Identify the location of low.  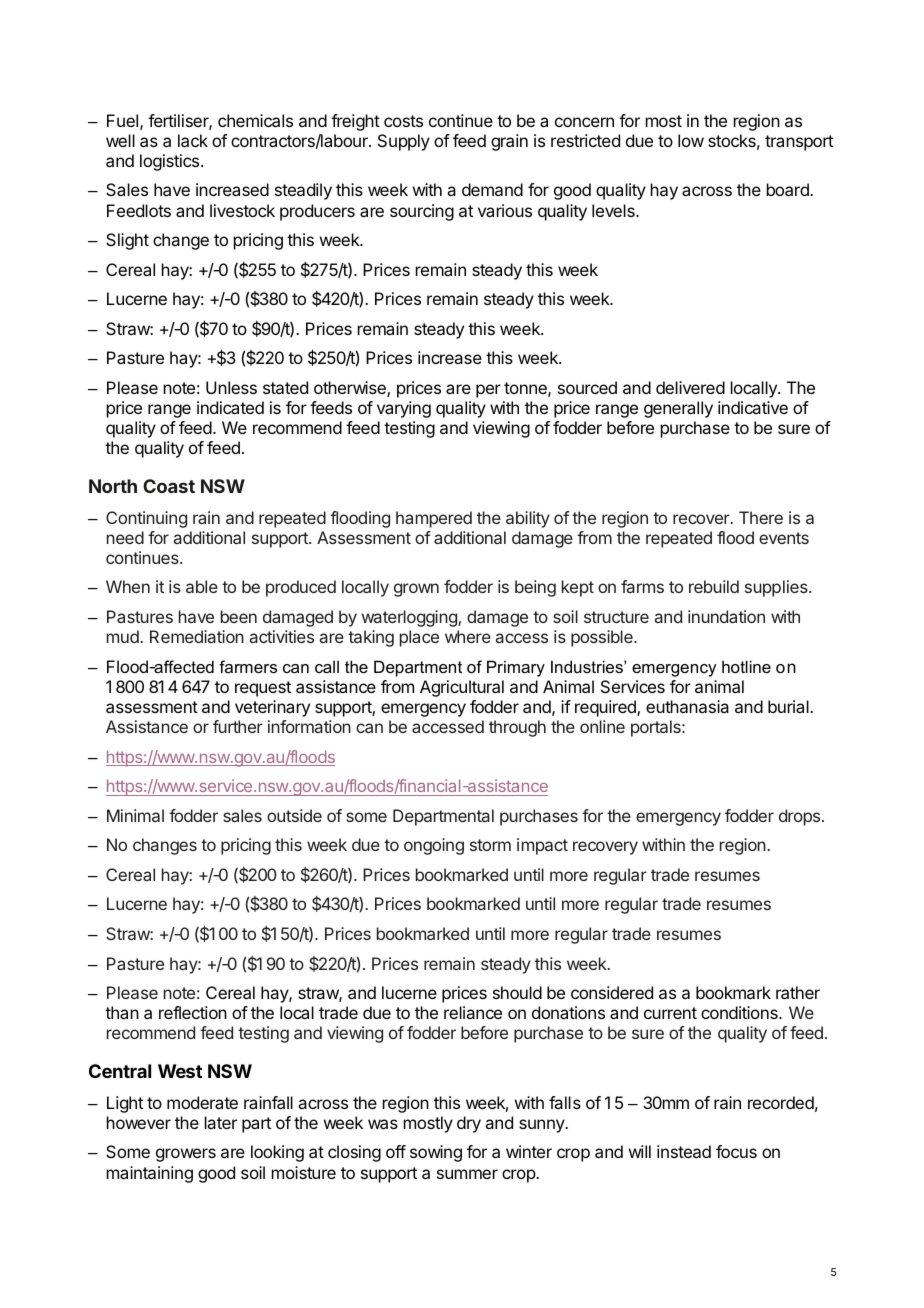
(691, 140).
